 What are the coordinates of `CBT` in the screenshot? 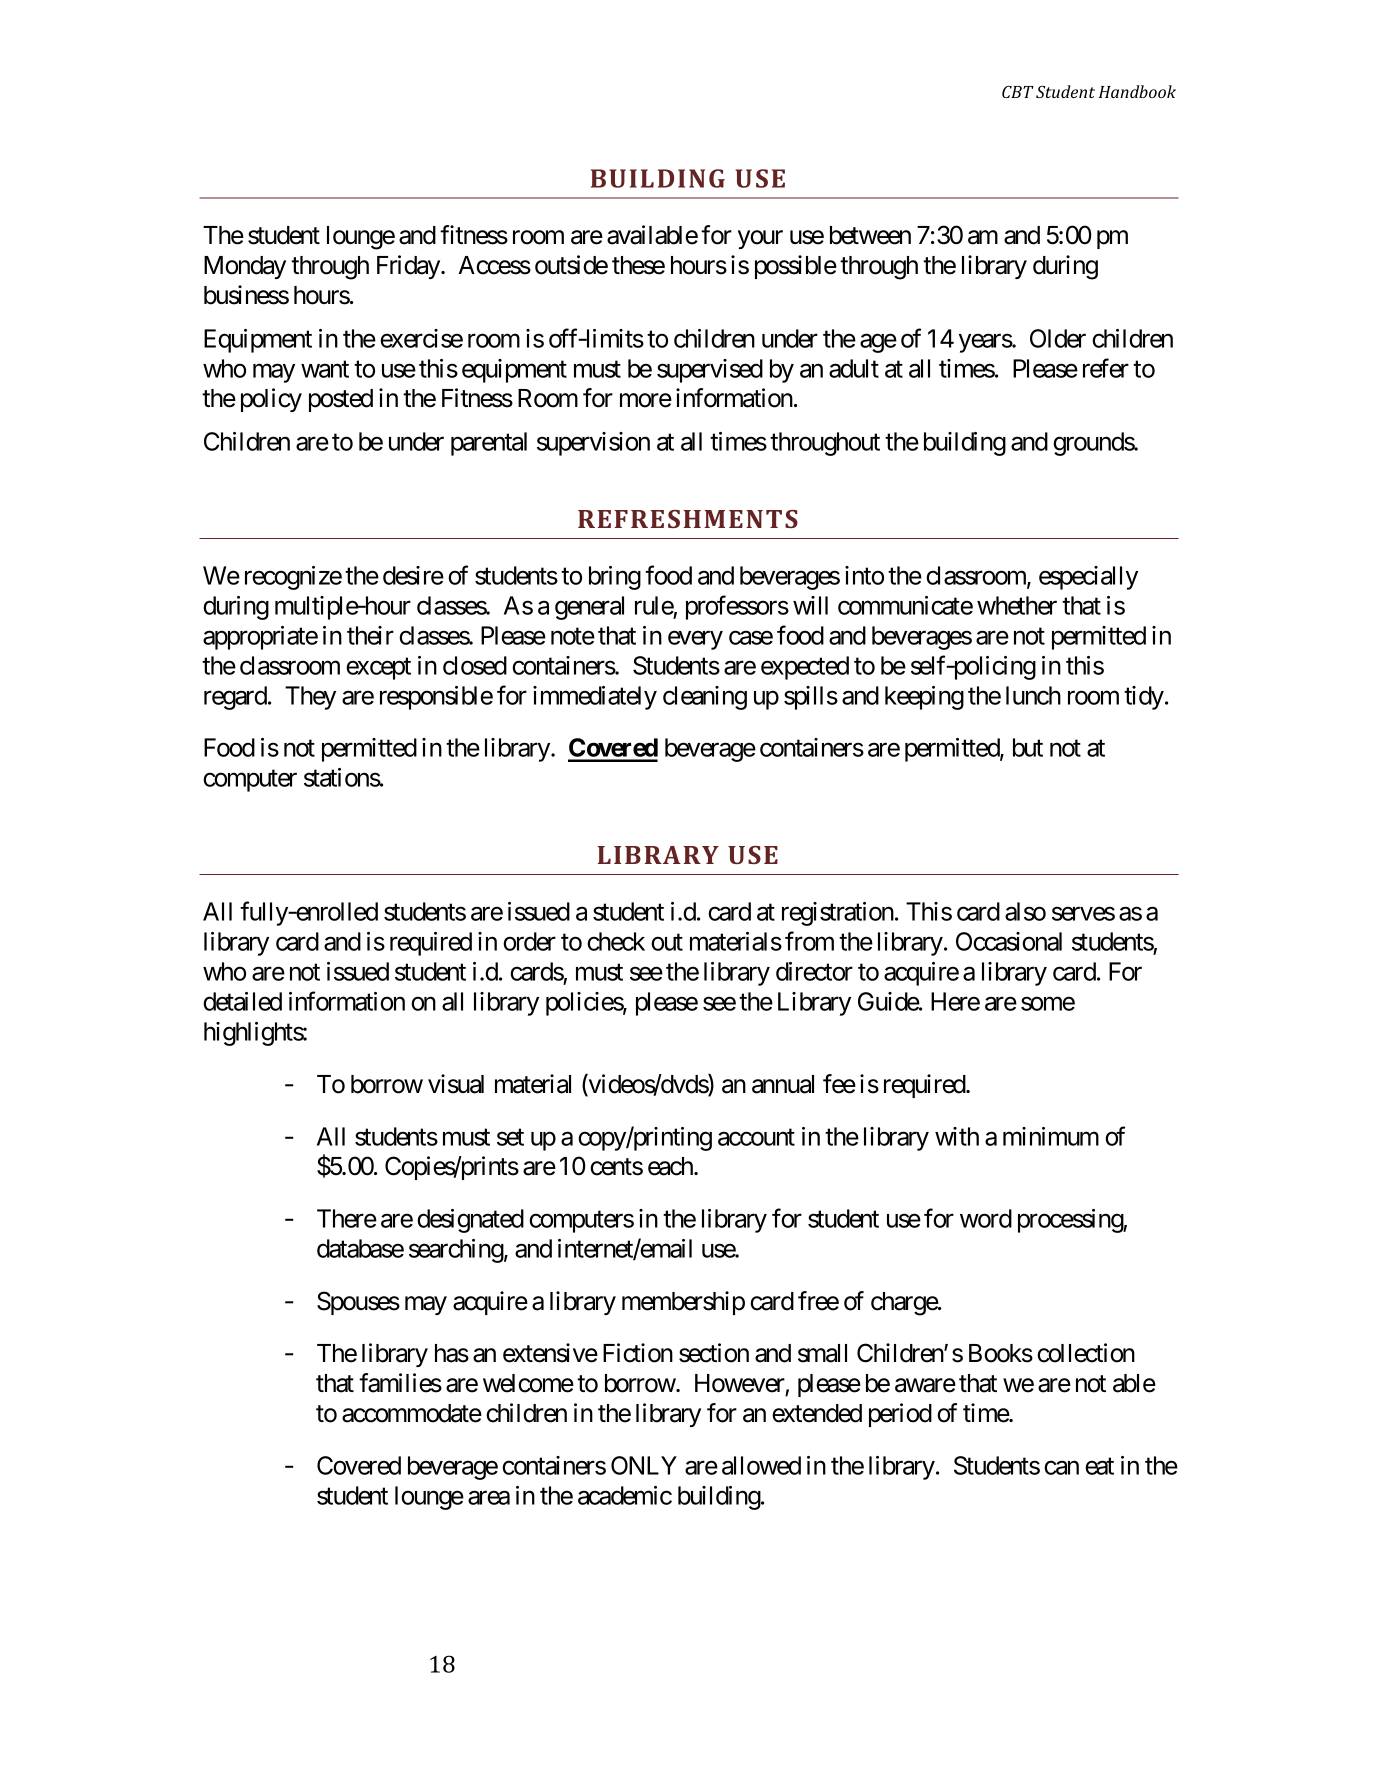 It's located at (1018, 92).
